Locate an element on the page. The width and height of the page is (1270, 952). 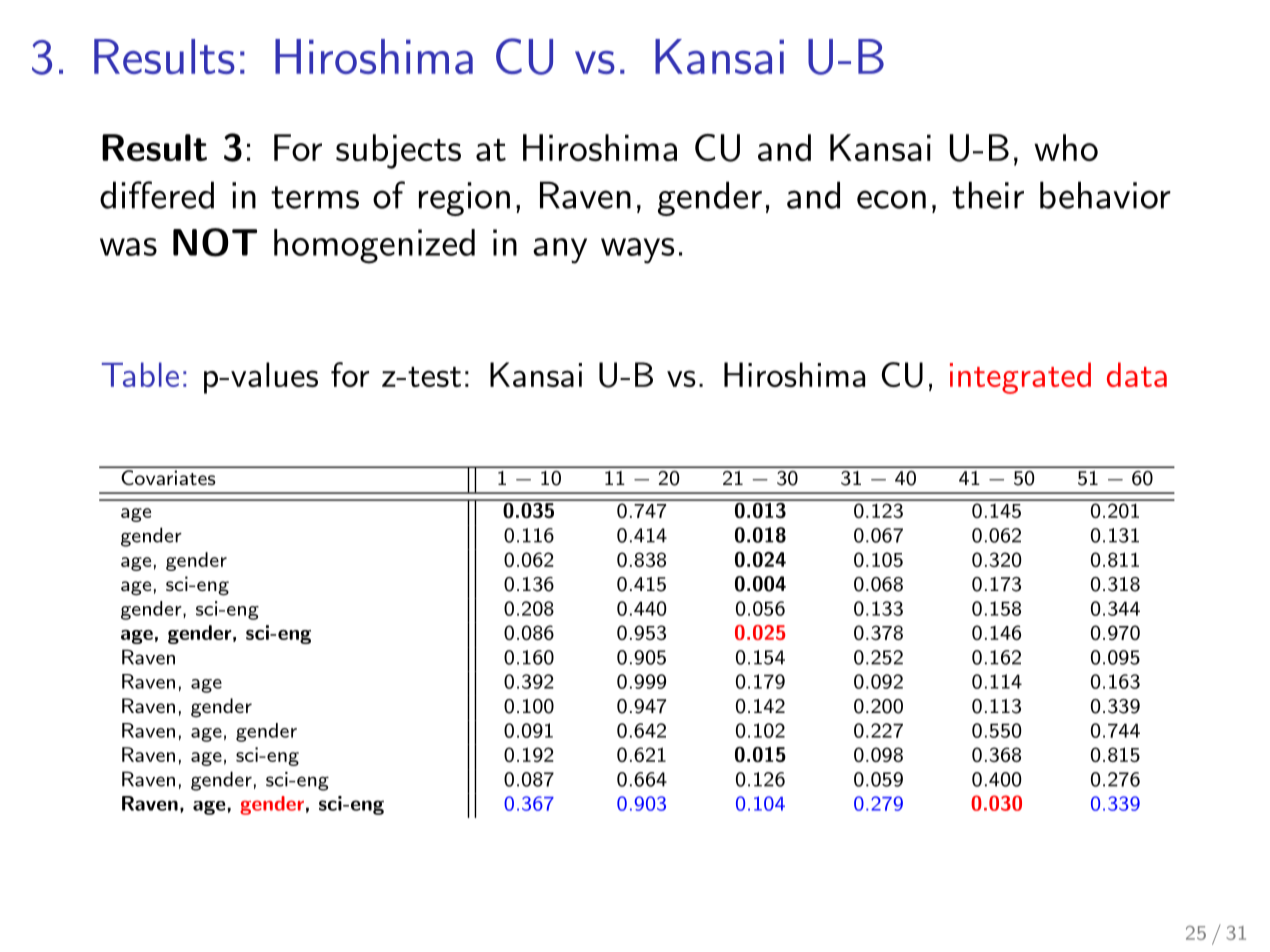
region is located at coordinates (464, 199).
